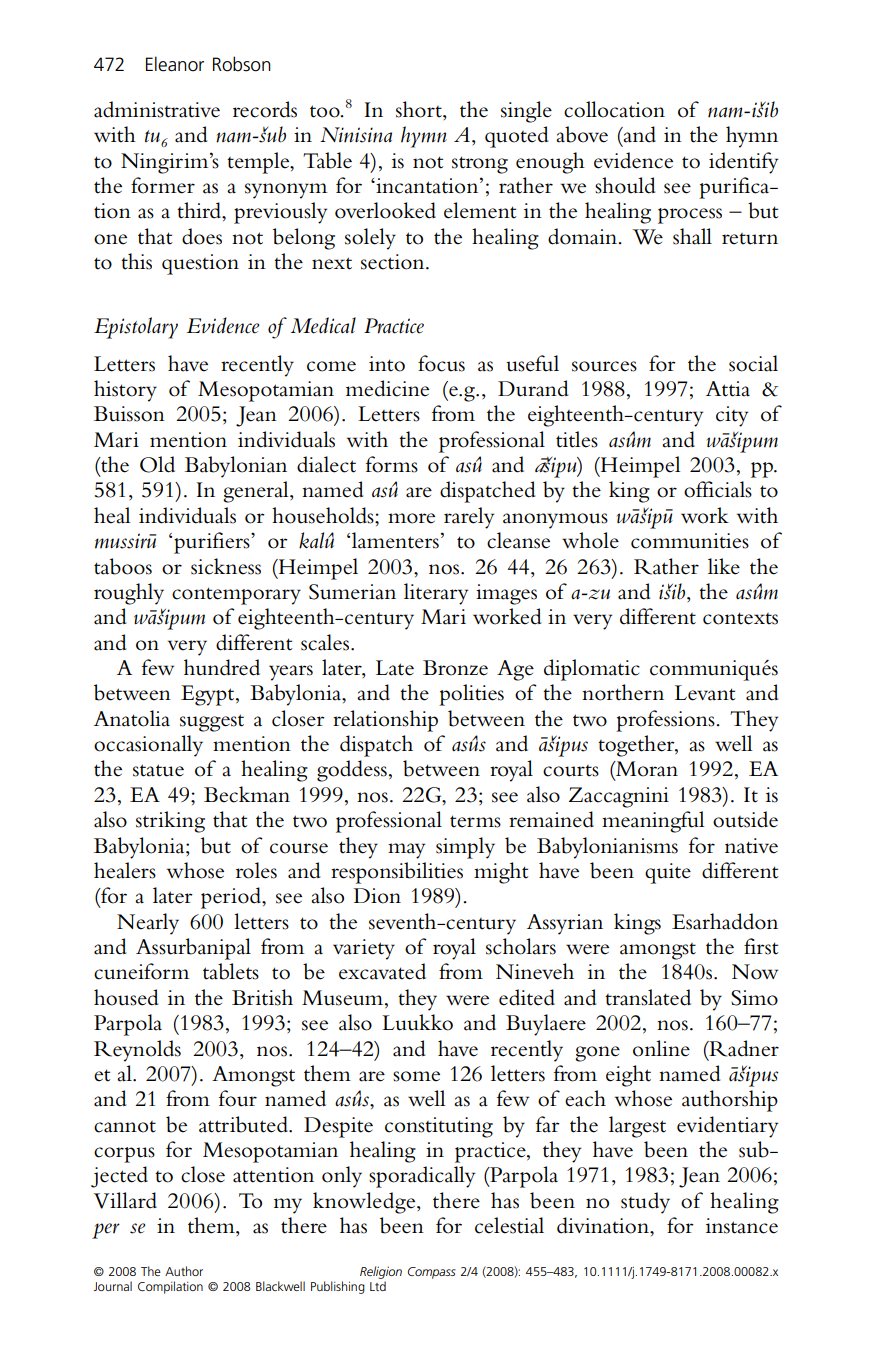  Describe the element at coordinates (406, 851) in the screenshot. I see `may` at that location.
